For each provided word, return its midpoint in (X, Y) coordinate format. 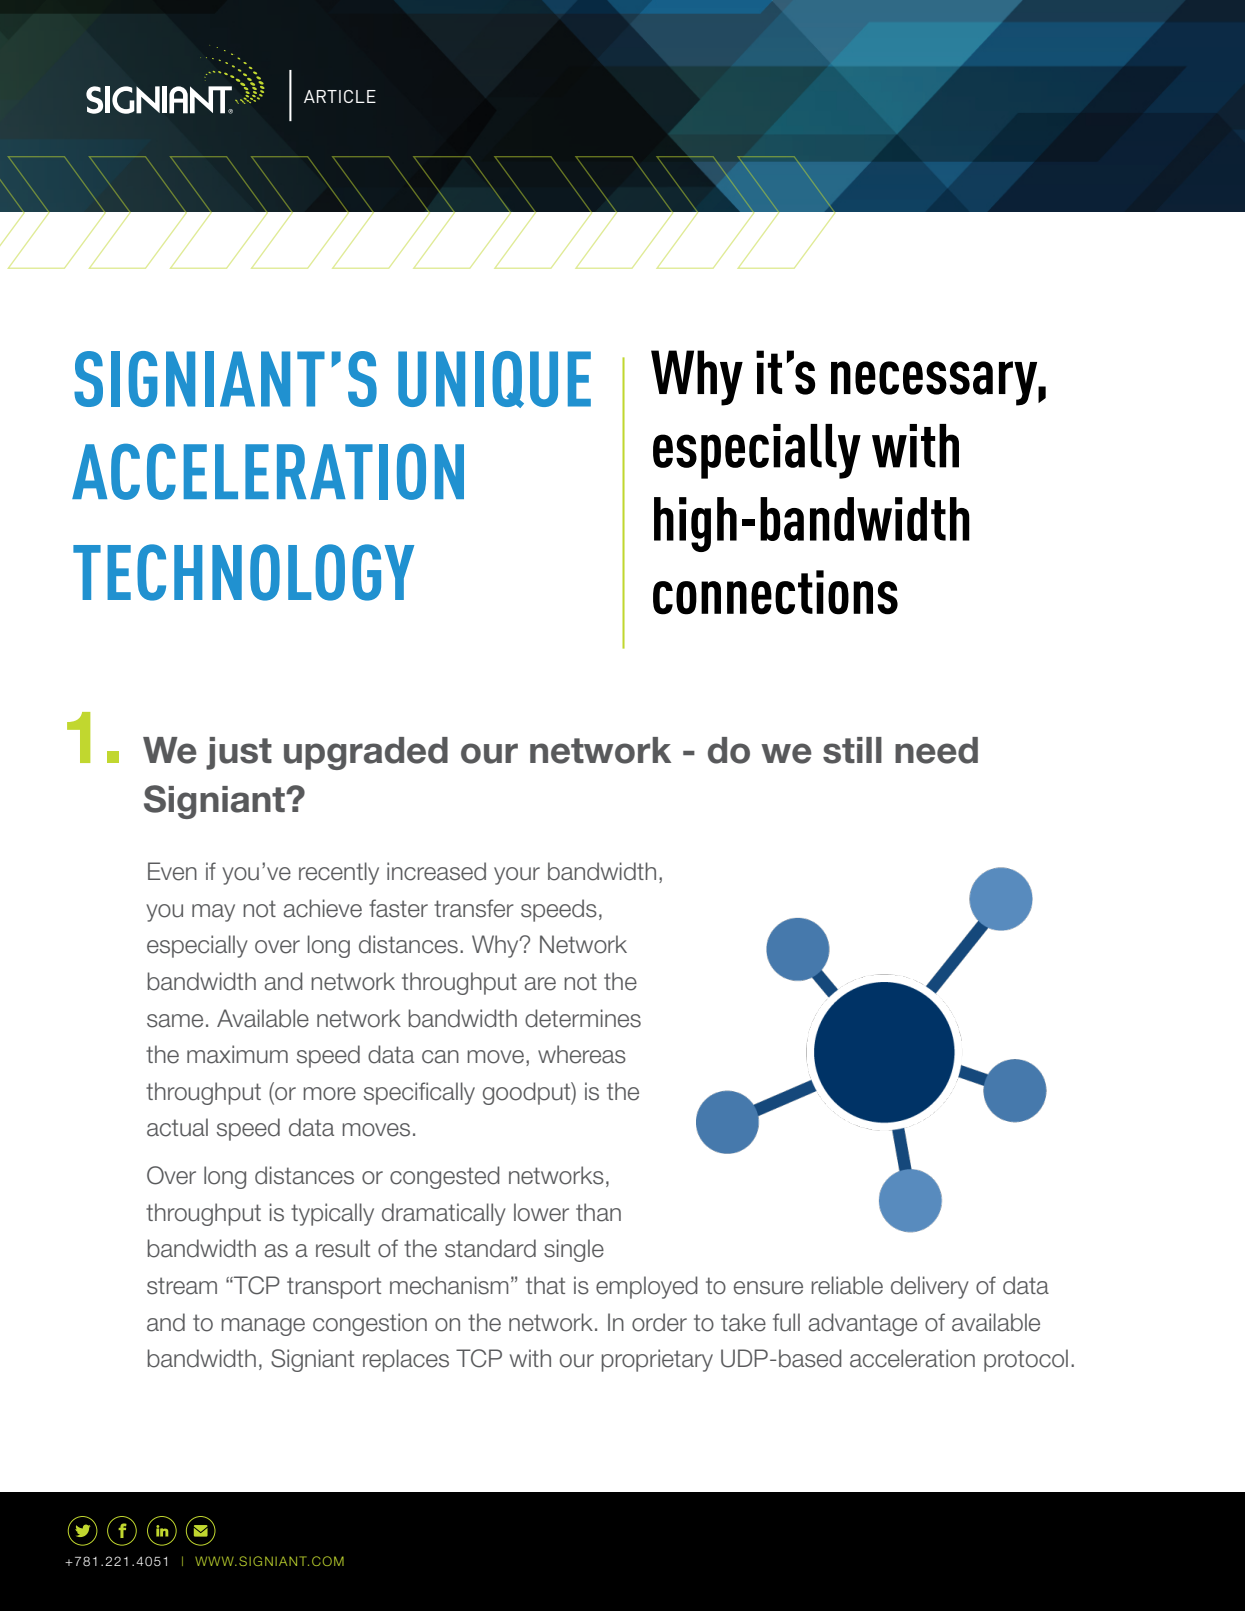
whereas (582, 1054)
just (239, 753)
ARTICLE (340, 96)
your (517, 876)
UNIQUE (494, 379)
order (659, 1322)
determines (583, 1018)
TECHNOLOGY (243, 572)
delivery (930, 1287)
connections (775, 592)
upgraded (366, 753)
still (852, 750)
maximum (237, 1054)
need (936, 750)
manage (263, 1327)
